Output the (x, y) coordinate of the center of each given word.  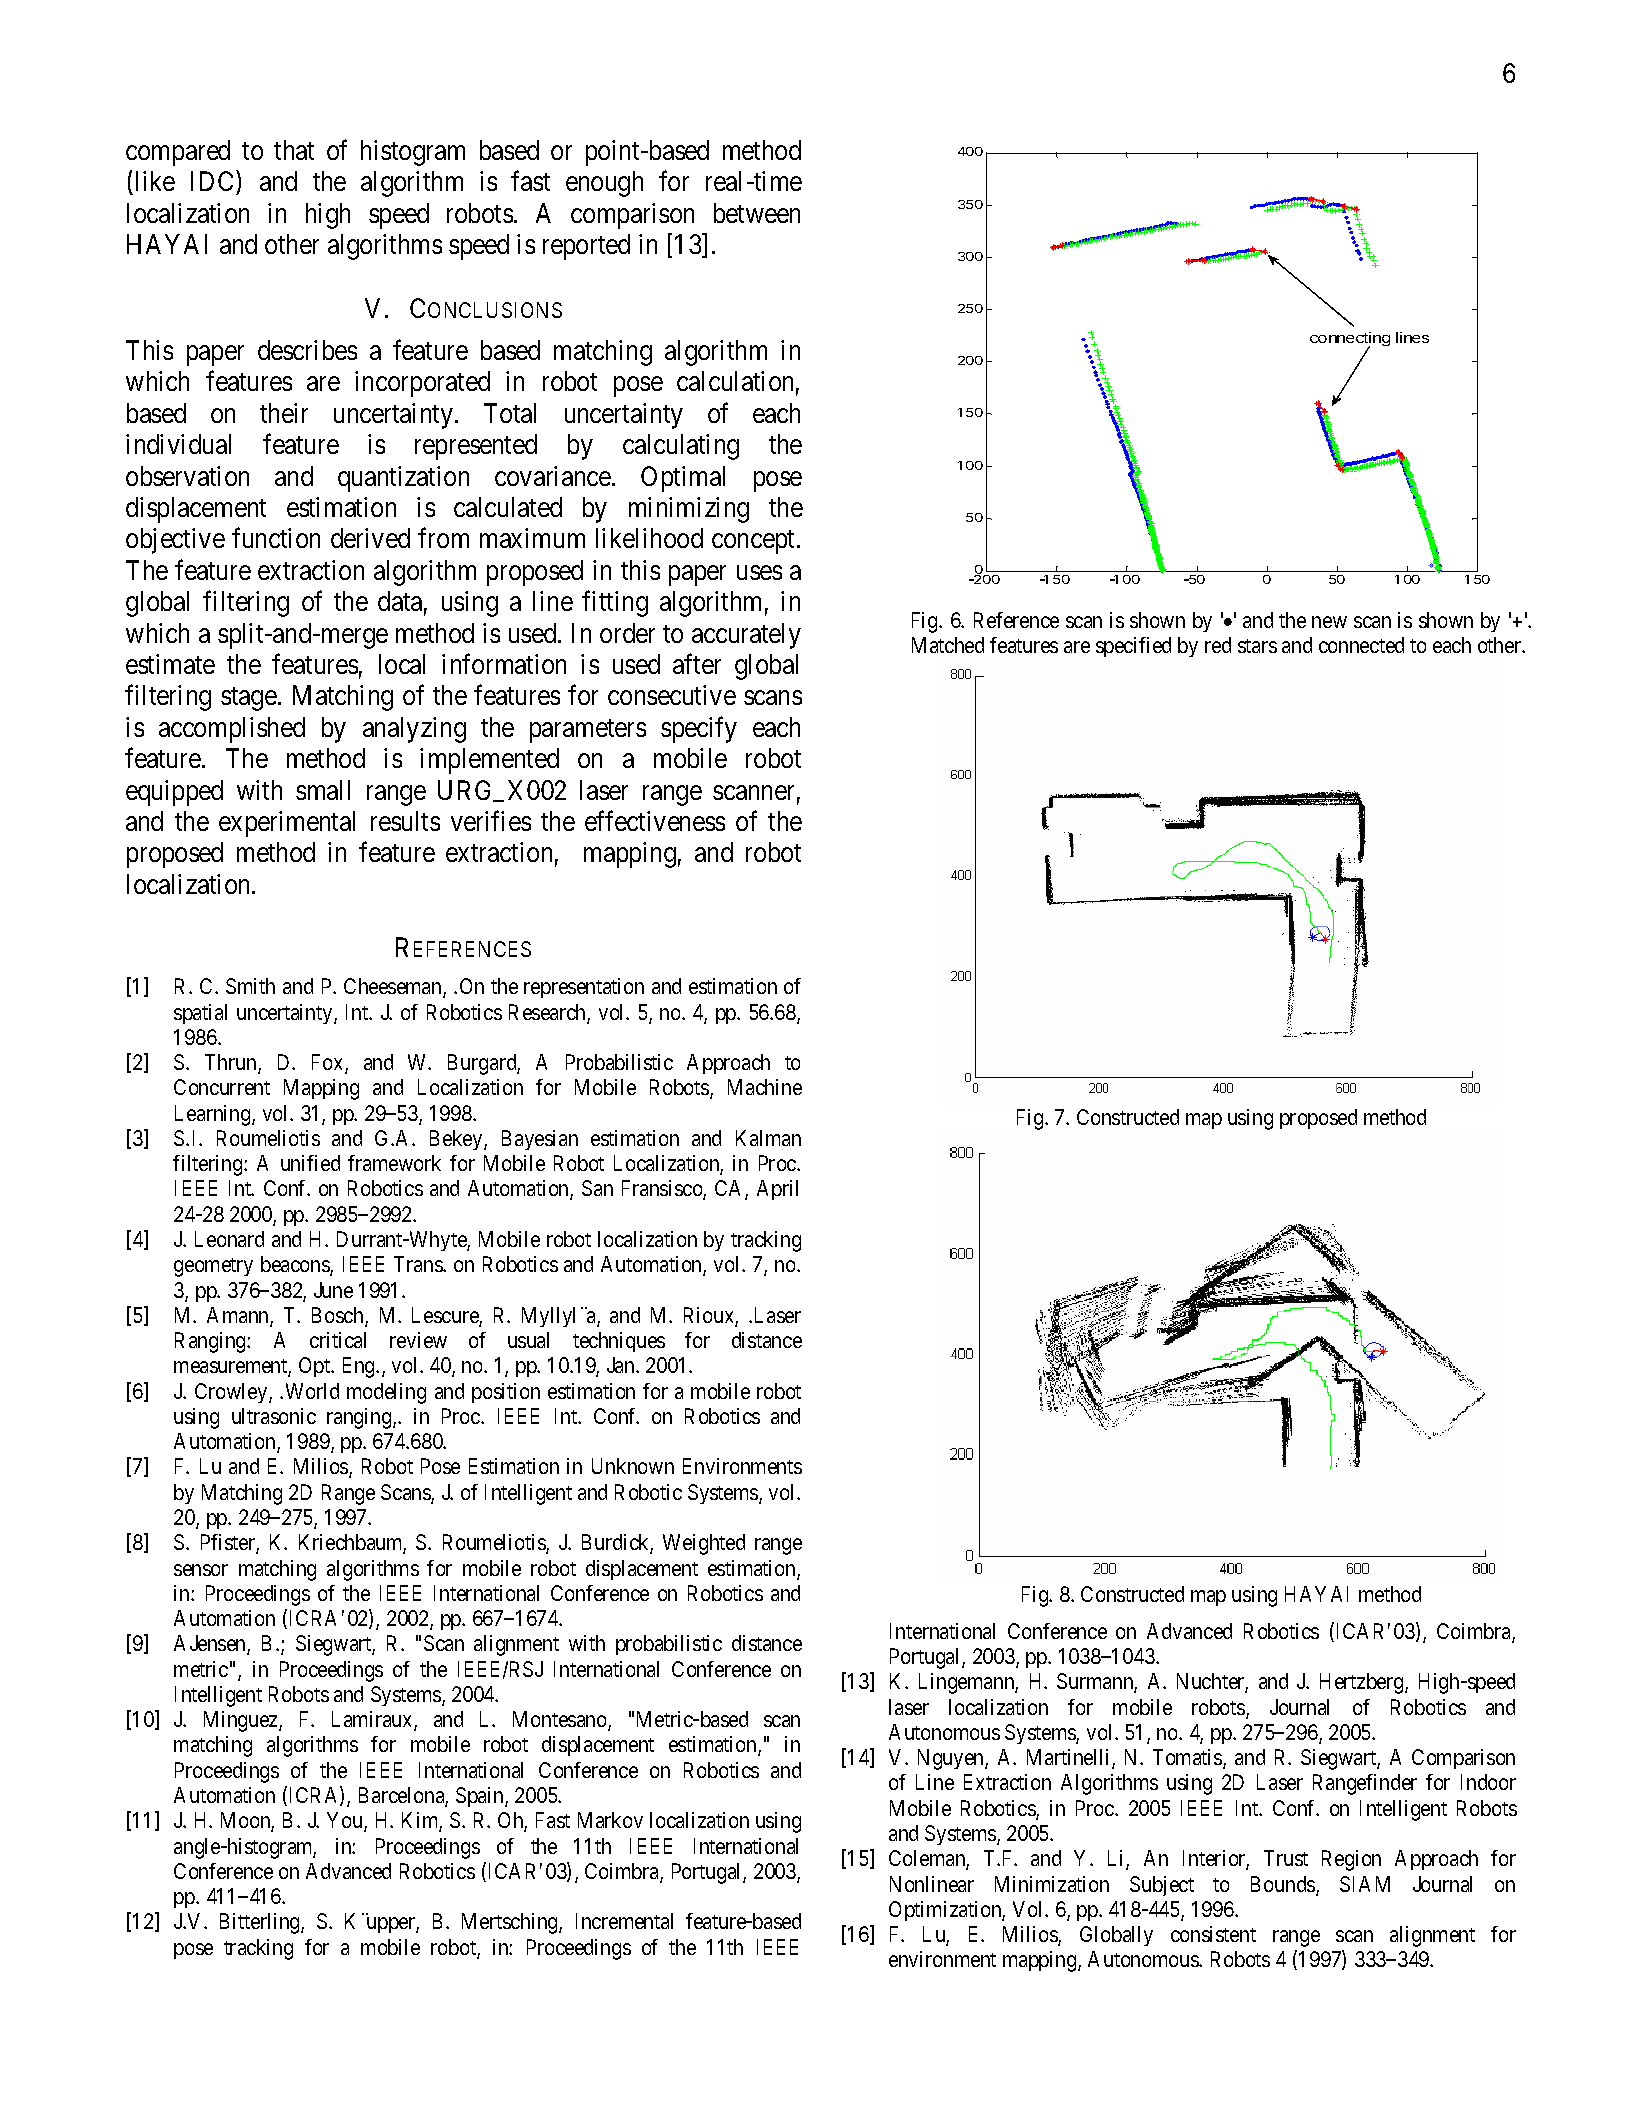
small (323, 790)
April (777, 1190)
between (757, 213)
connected (1361, 645)
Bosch (339, 1316)
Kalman (768, 1138)
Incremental (624, 1921)
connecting (1350, 340)
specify (699, 729)
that (294, 150)
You (346, 1821)
